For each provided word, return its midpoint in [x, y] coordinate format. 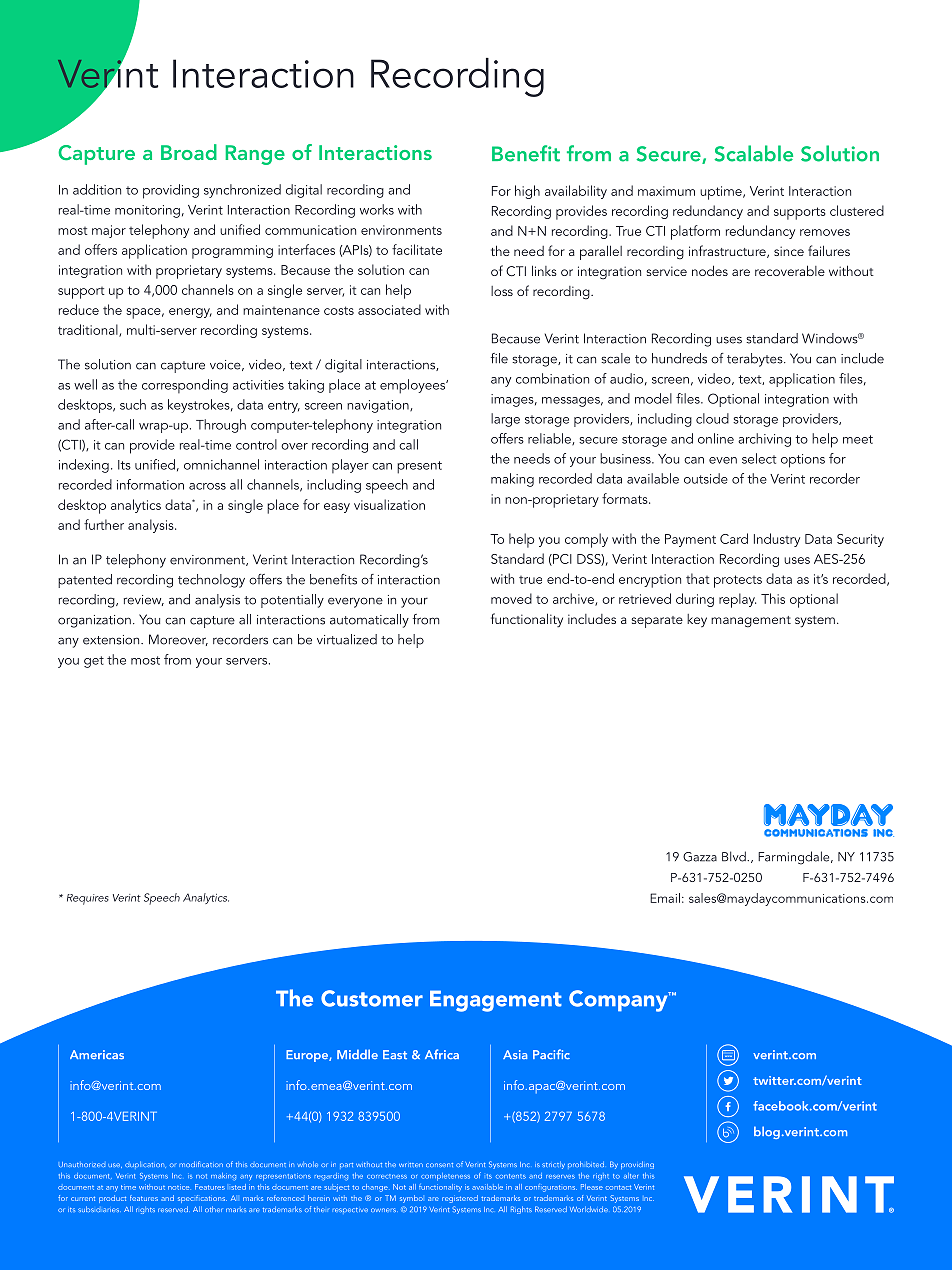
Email [665, 898]
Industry [777, 540]
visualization [389, 504]
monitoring [147, 211]
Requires [88, 899]
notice [178, 1187]
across [207, 486]
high [527, 192]
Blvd [735, 856]
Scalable [754, 153]
